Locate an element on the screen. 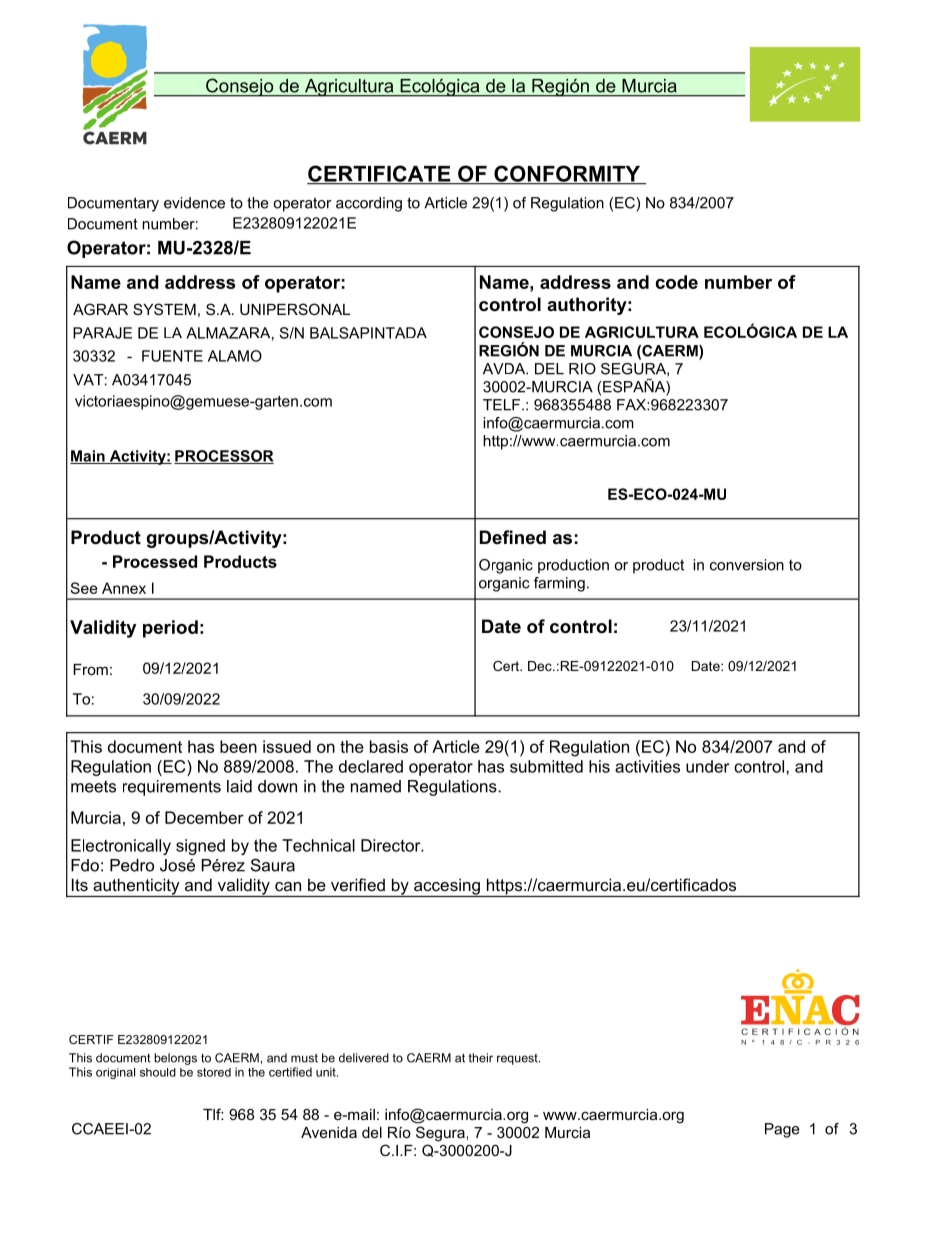  requirements is located at coordinates (172, 788).
